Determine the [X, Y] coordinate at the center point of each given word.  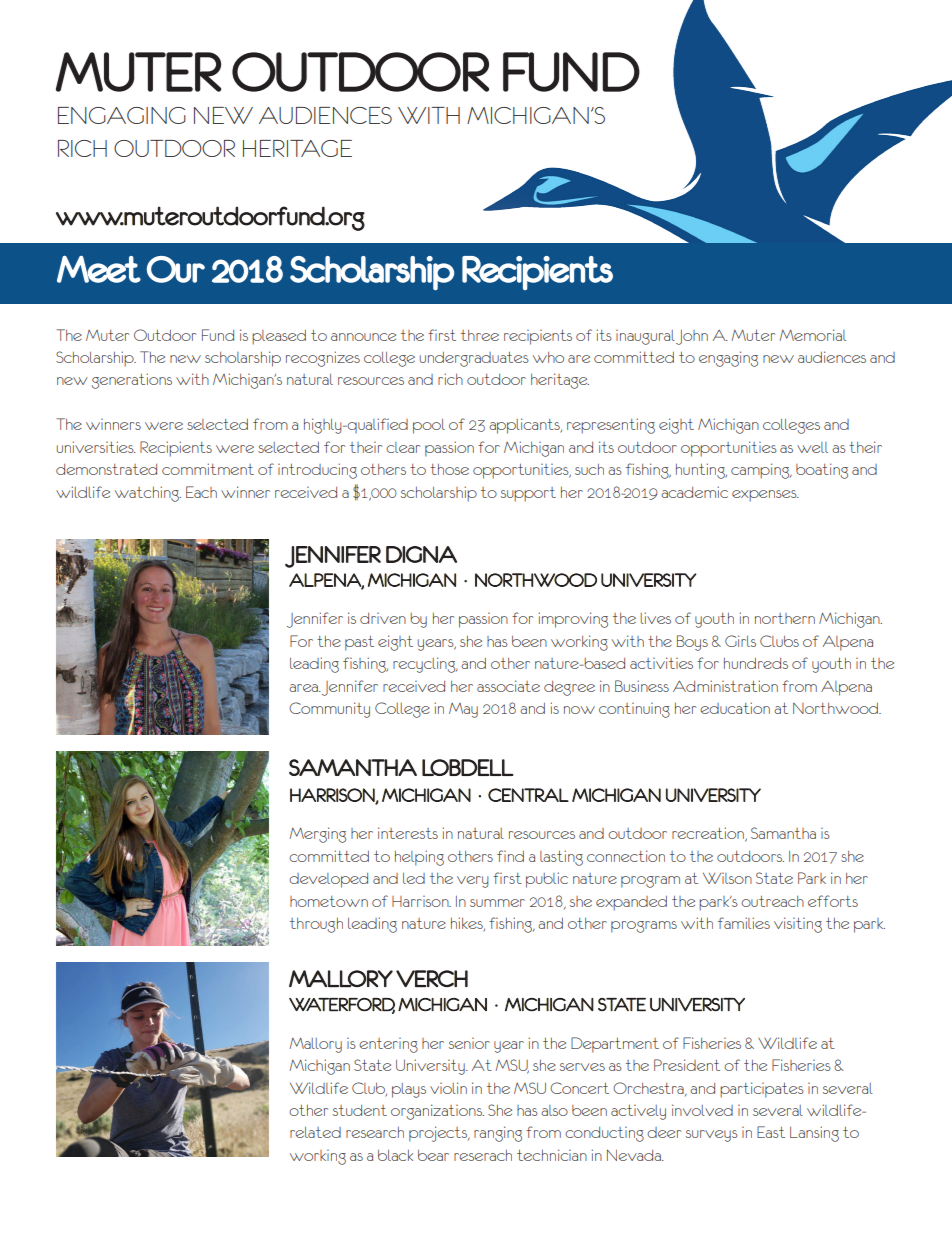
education [735, 708]
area [304, 688]
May [463, 710]
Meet [99, 269]
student [360, 1110]
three [480, 335]
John [692, 337]
